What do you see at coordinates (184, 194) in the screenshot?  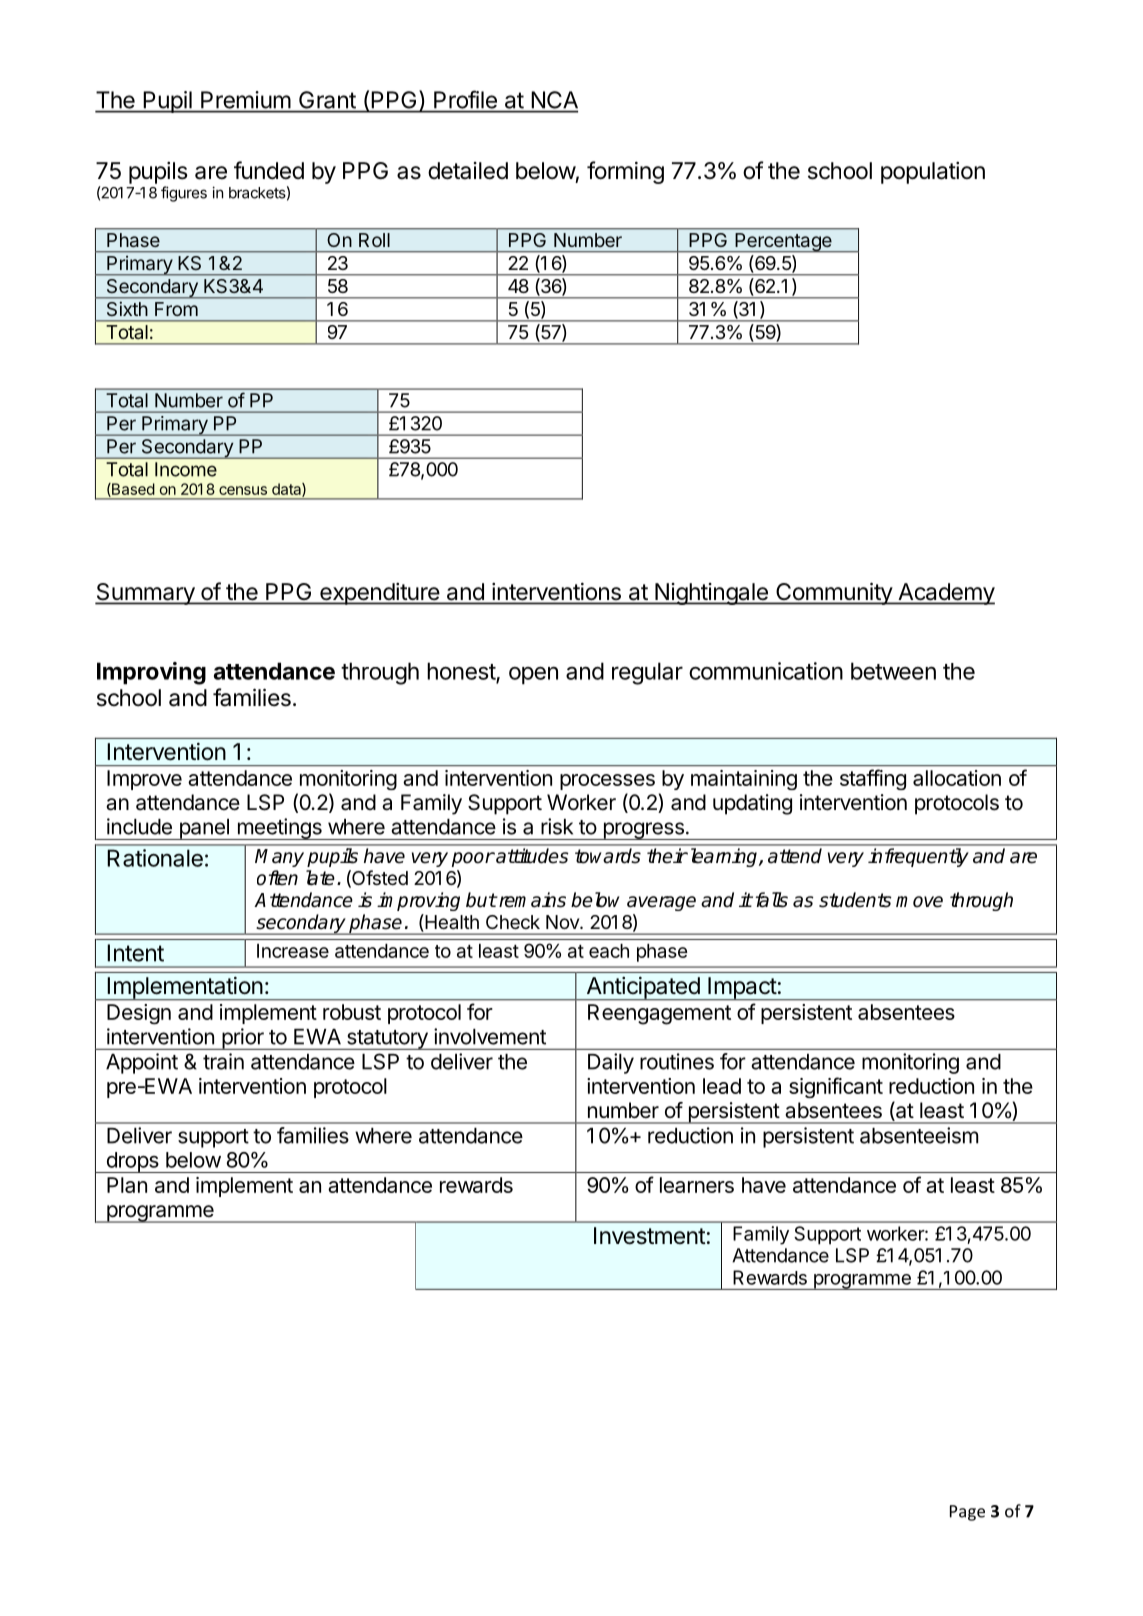 I see `figures` at bounding box center [184, 194].
